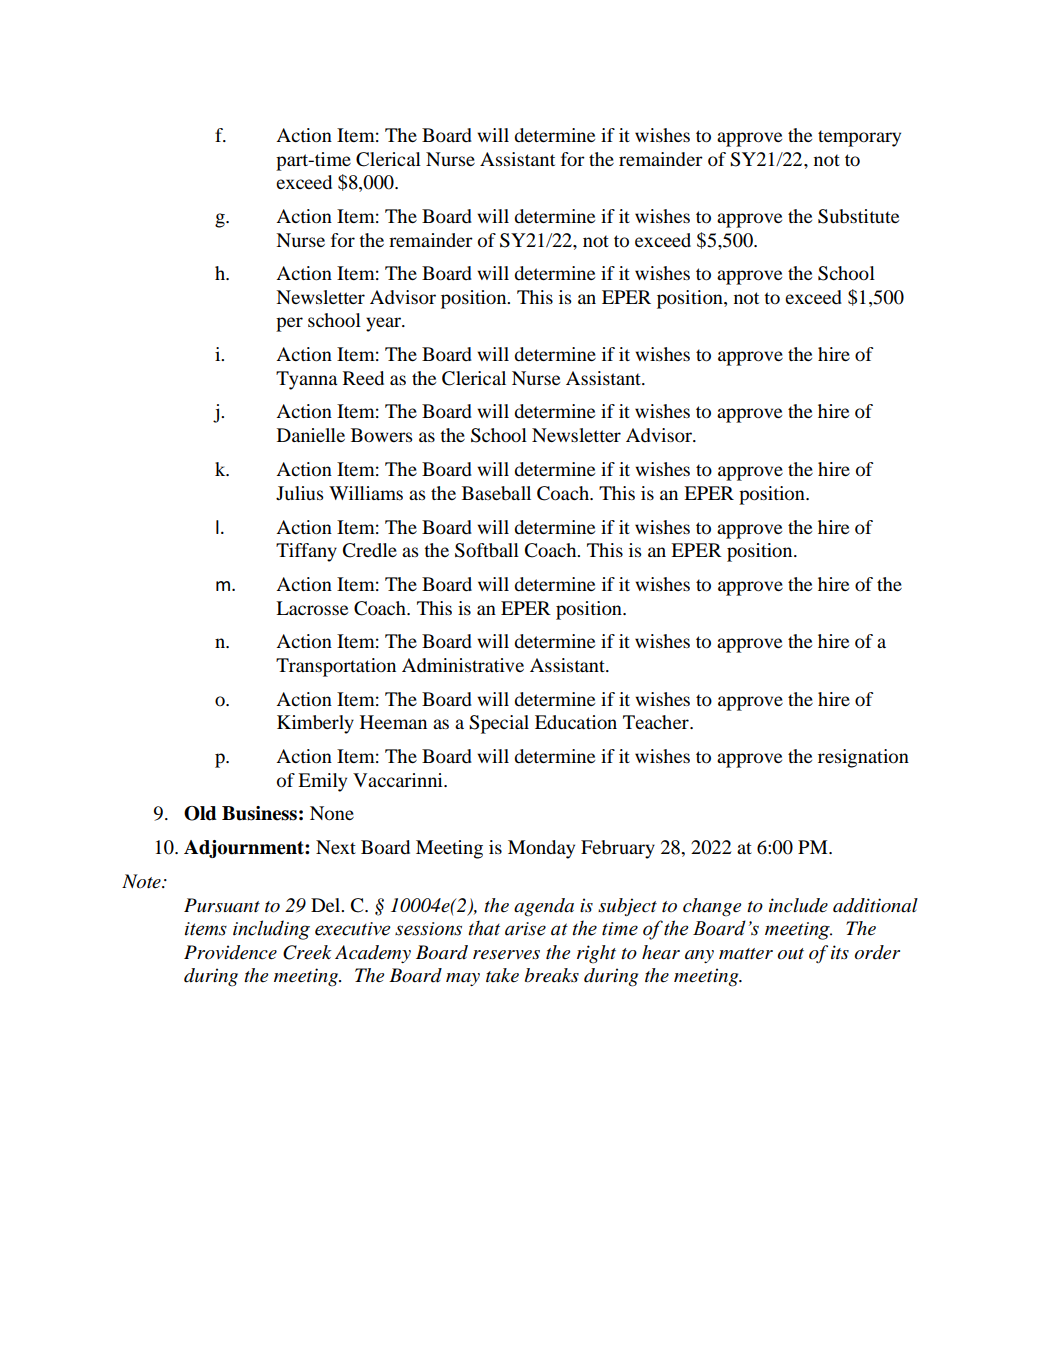  Describe the element at coordinates (657, 722) in the image. I see `Teacher` at that location.
